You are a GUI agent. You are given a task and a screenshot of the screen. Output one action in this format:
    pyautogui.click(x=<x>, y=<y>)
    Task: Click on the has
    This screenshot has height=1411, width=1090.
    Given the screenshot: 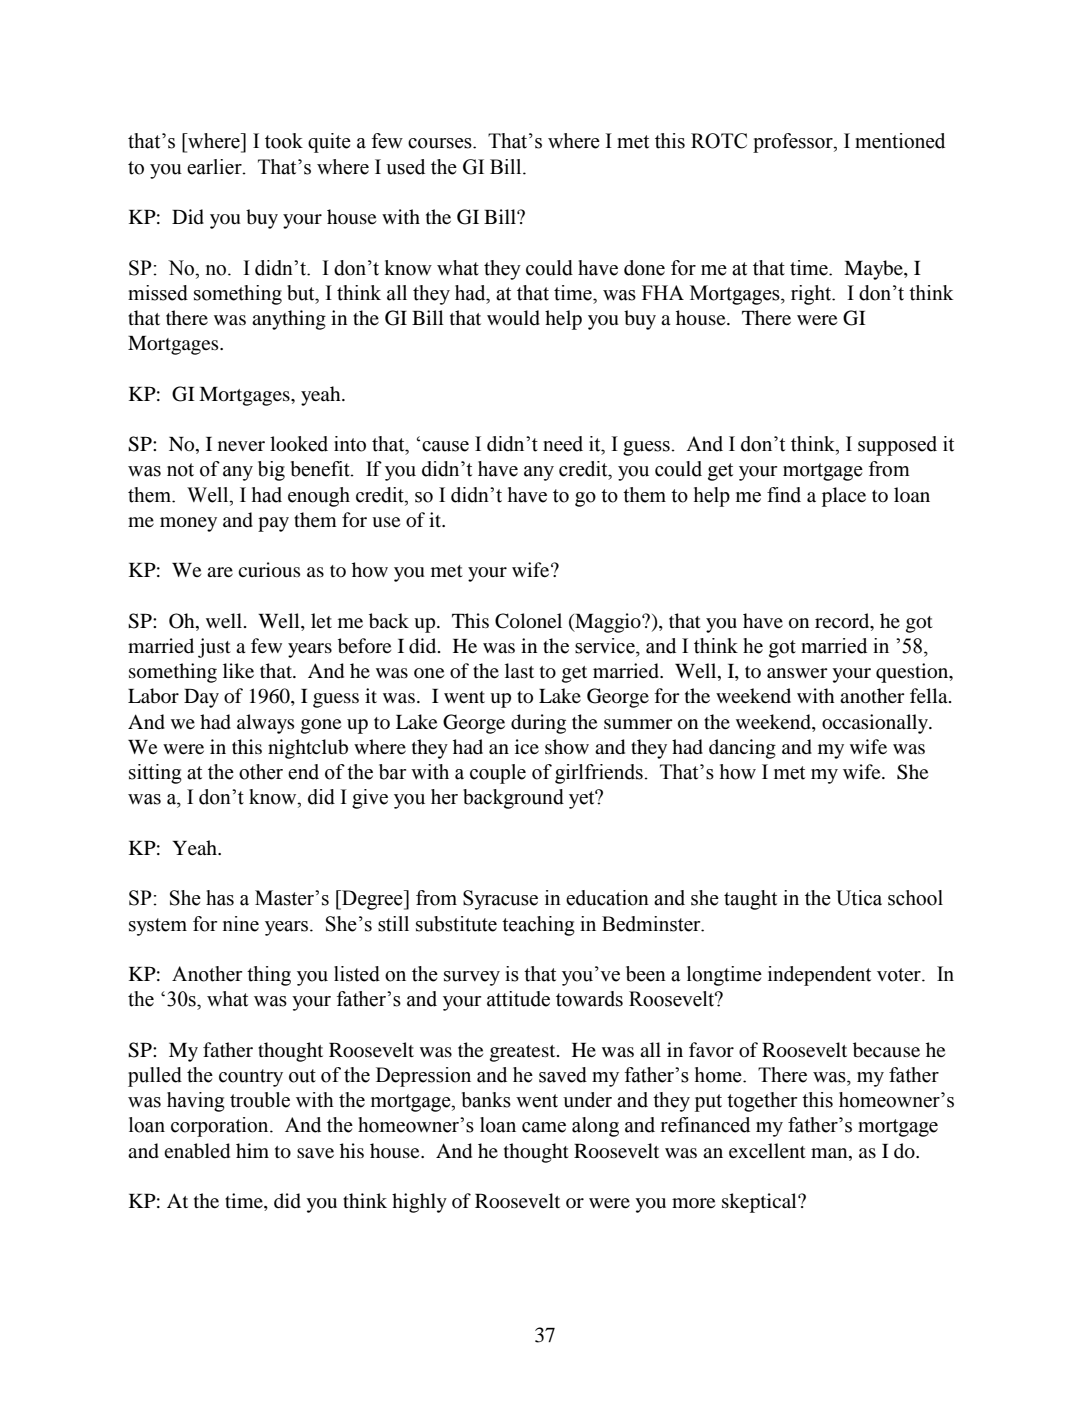 What is the action you would take?
    pyautogui.click(x=220, y=898)
